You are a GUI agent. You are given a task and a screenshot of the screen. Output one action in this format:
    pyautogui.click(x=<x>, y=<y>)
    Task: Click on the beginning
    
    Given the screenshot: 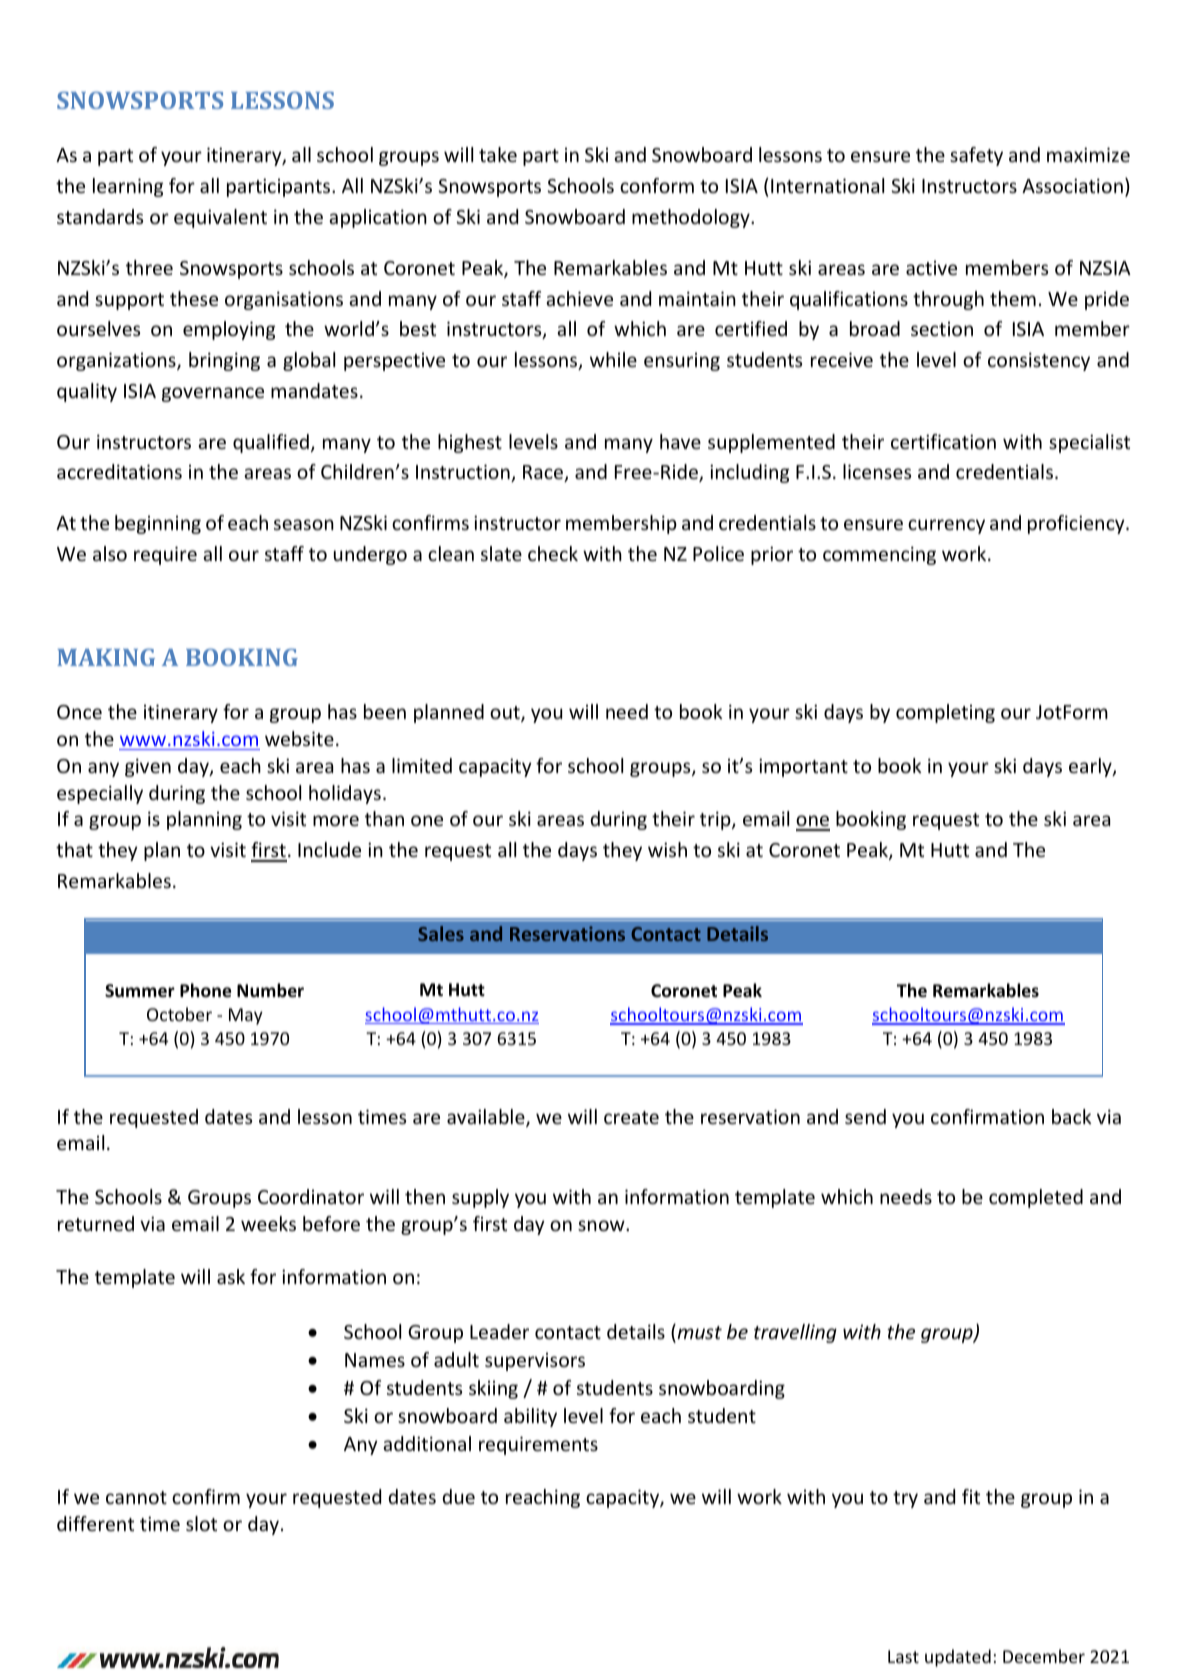 What is the action you would take?
    pyautogui.click(x=158, y=524)
